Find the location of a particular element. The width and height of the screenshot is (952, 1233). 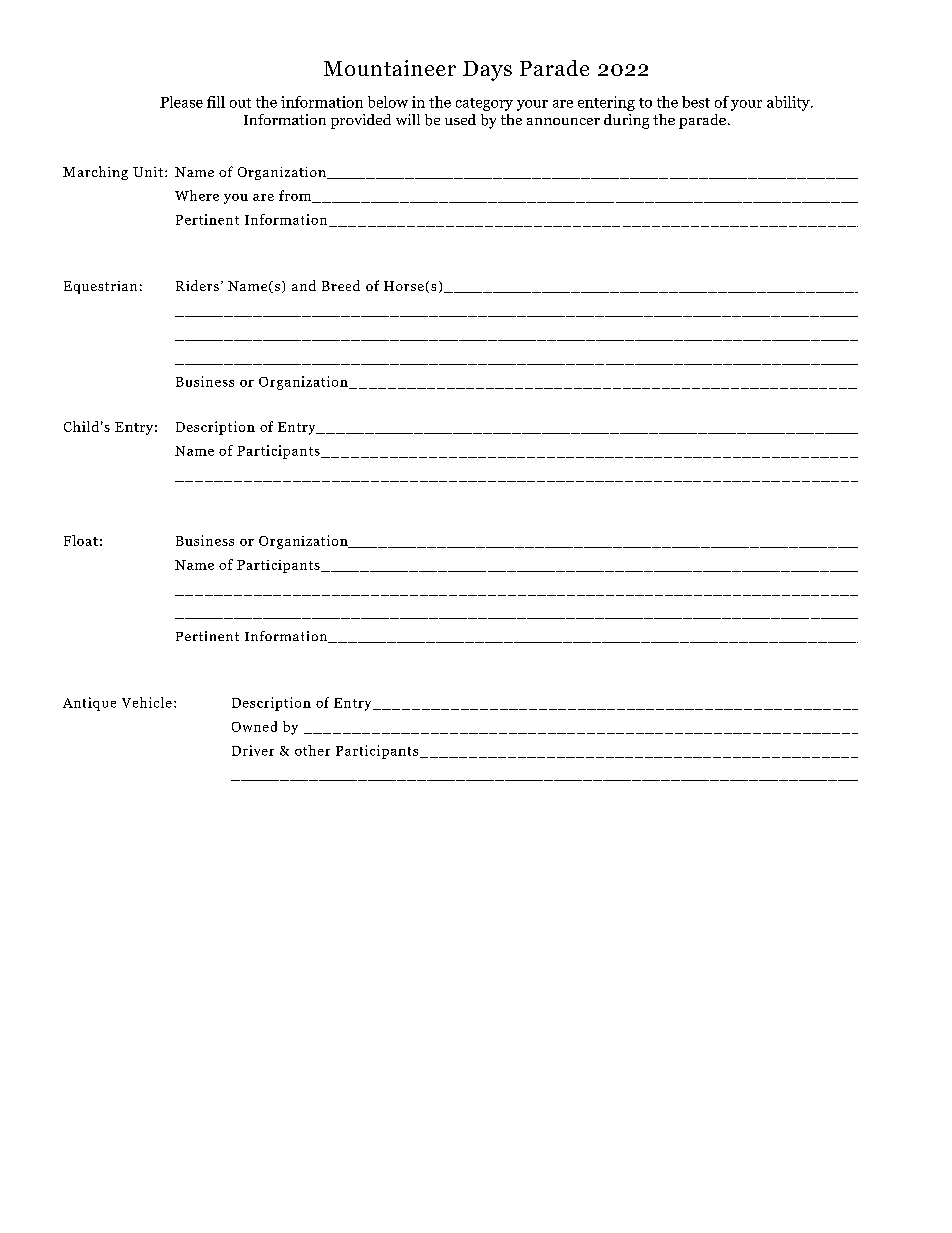

Breed is located at coordinates (341, 285).
